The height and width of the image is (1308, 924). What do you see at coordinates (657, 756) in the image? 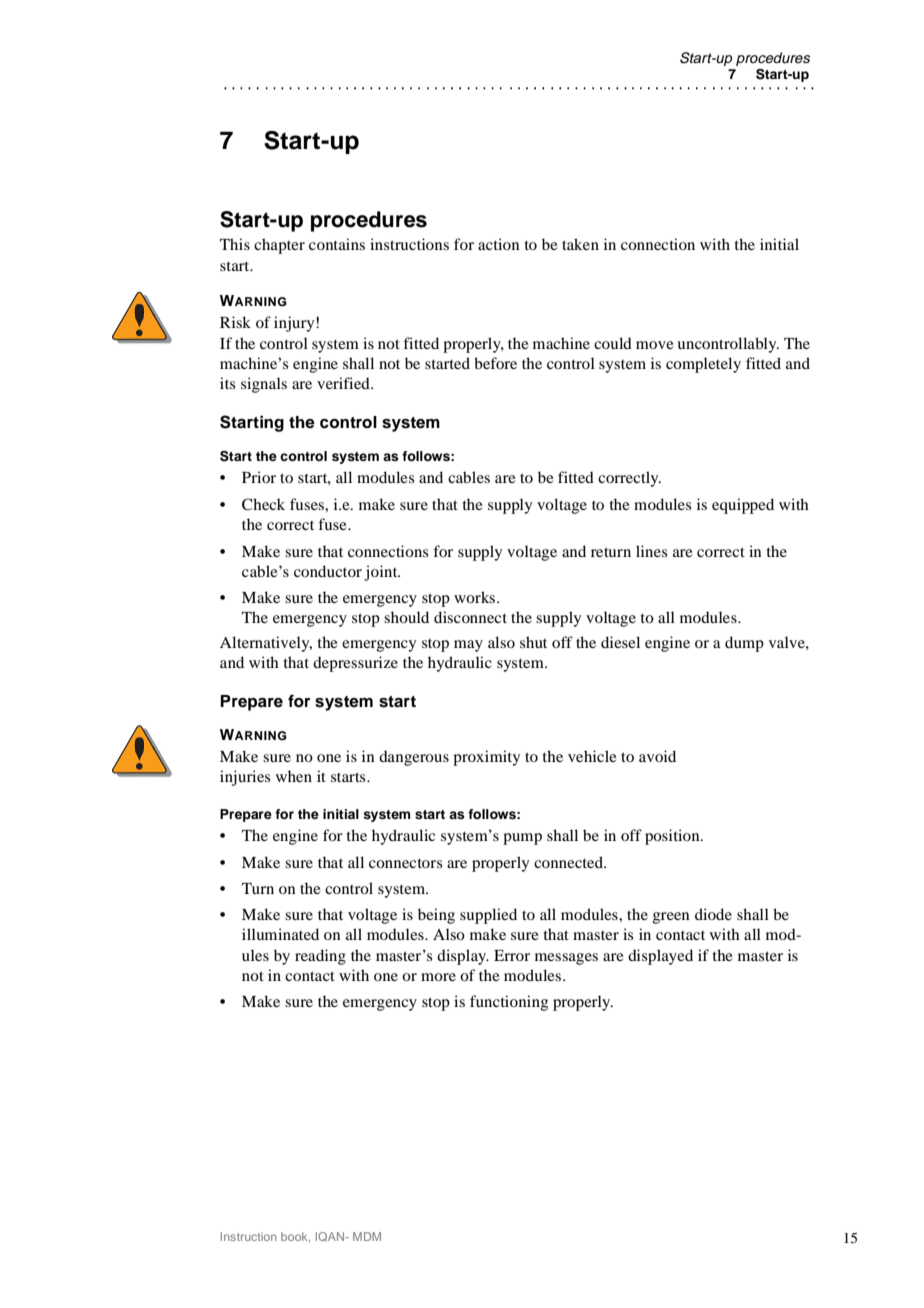
I see `avoid` at bounding box center [657, 756].
